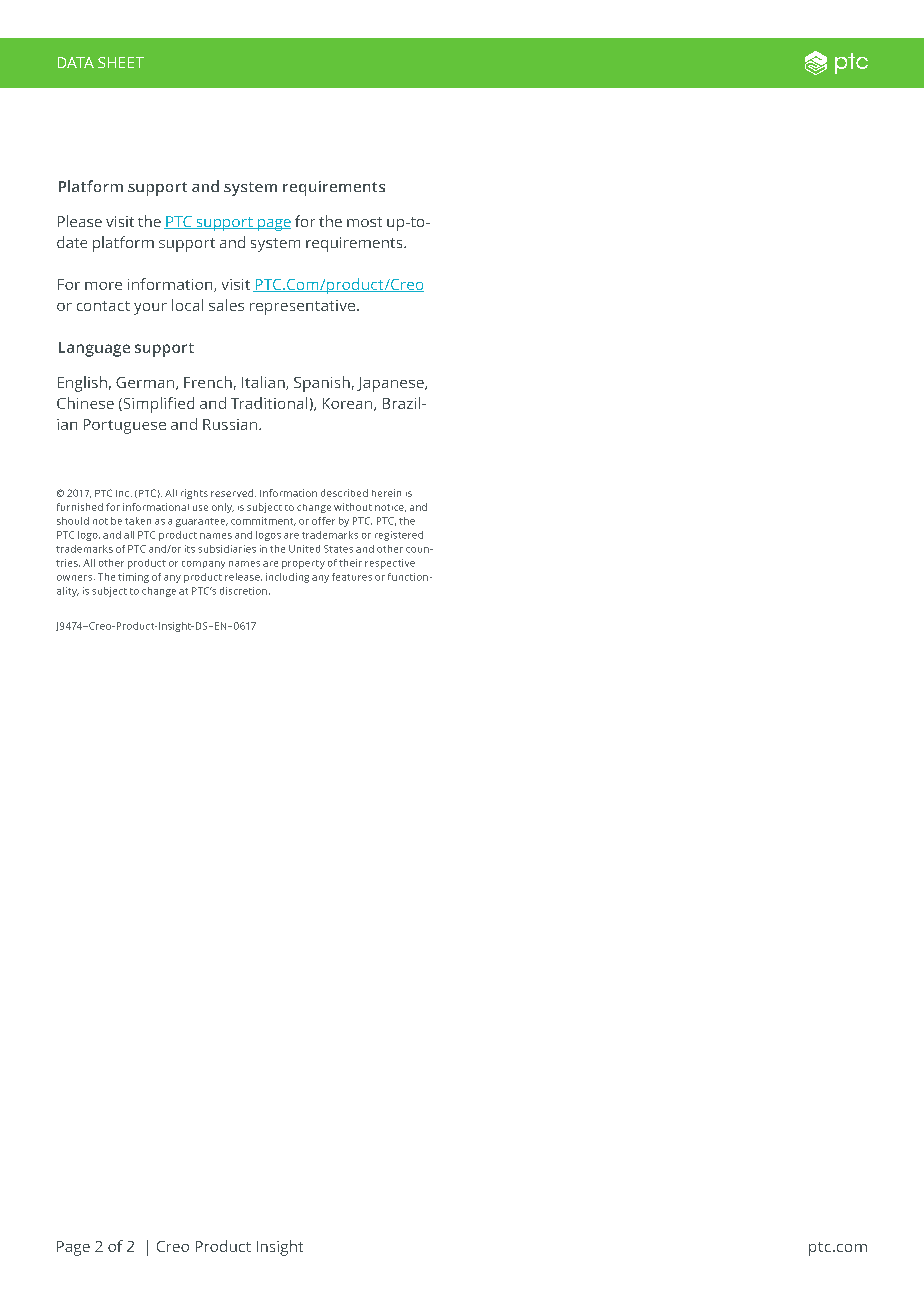 The height and width of the page is (1308, 924). What do you see at coordinates (364, 222) in the page?
I see `most` at bounding box center [364, 222].
